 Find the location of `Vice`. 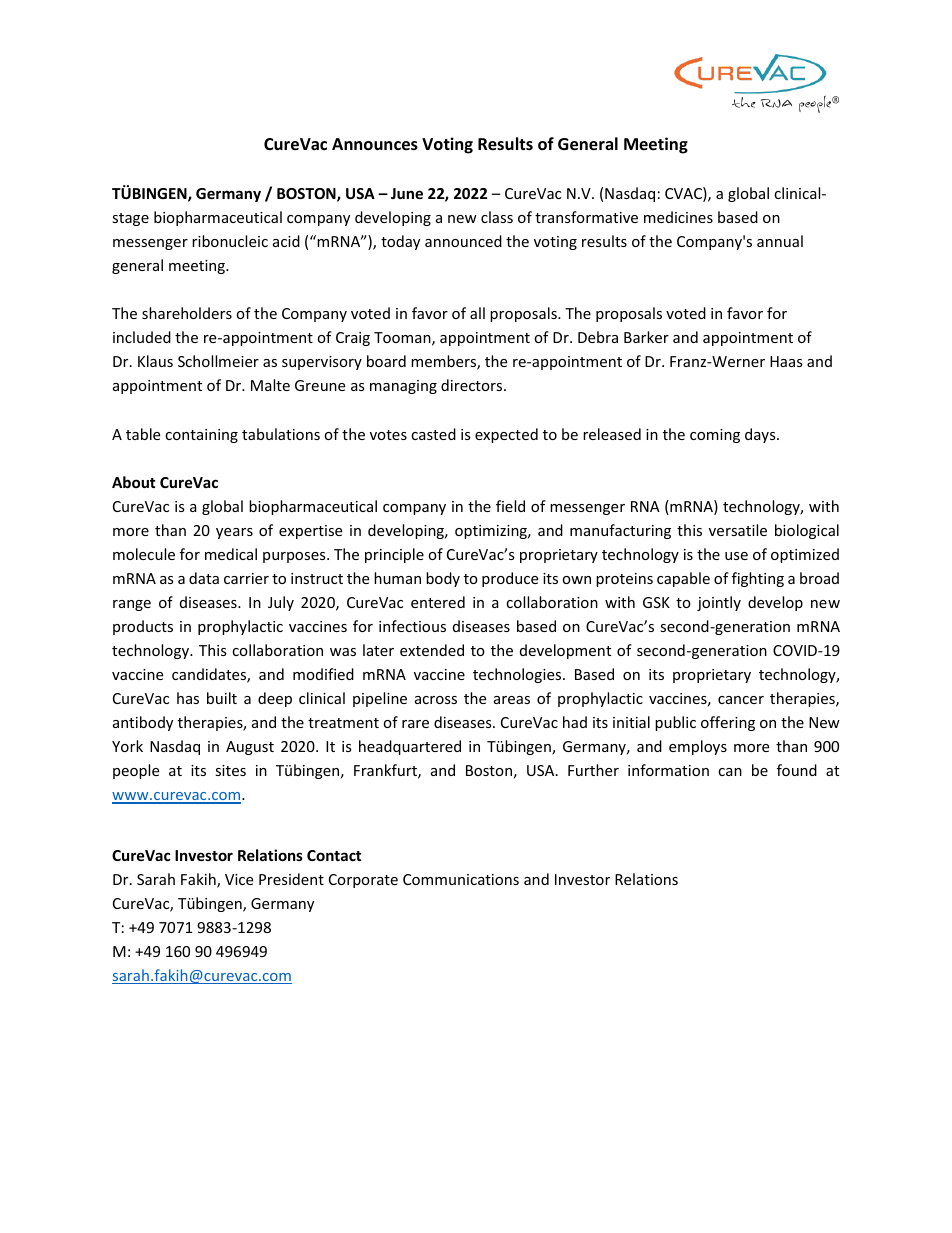

Vice is located at coordinates (239, 879).
